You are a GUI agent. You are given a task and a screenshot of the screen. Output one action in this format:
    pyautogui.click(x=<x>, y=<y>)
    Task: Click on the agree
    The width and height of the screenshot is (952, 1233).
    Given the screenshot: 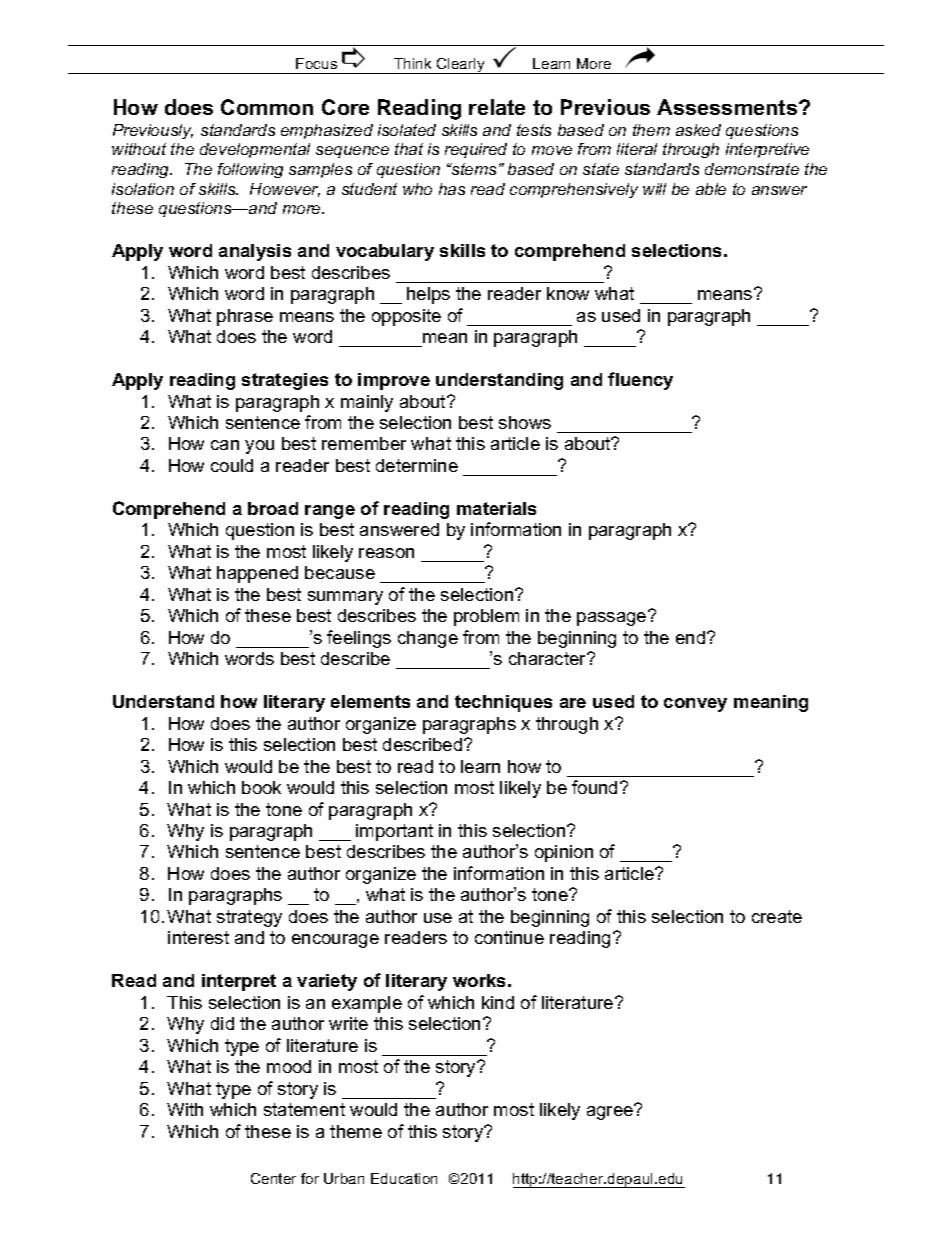 What is the action you would take?
    pyautogui.click(x=611, y=1112)
